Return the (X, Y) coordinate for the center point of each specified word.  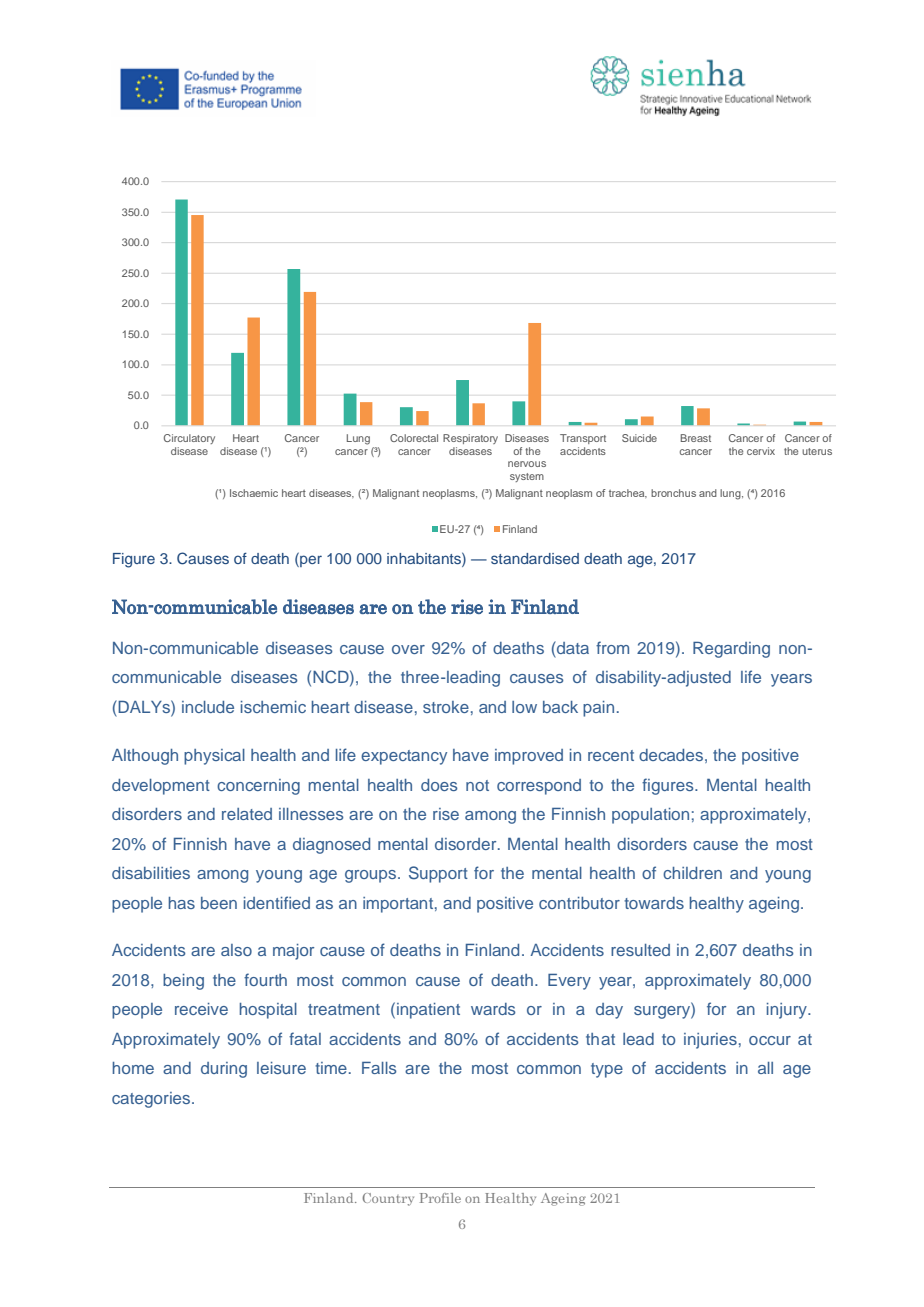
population (650, 816)
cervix (761, 451)
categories (152, 1100)
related (247, 814)
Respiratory (470, 439)
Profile (440, 1198)
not (477, 785)
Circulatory (189, 439)
